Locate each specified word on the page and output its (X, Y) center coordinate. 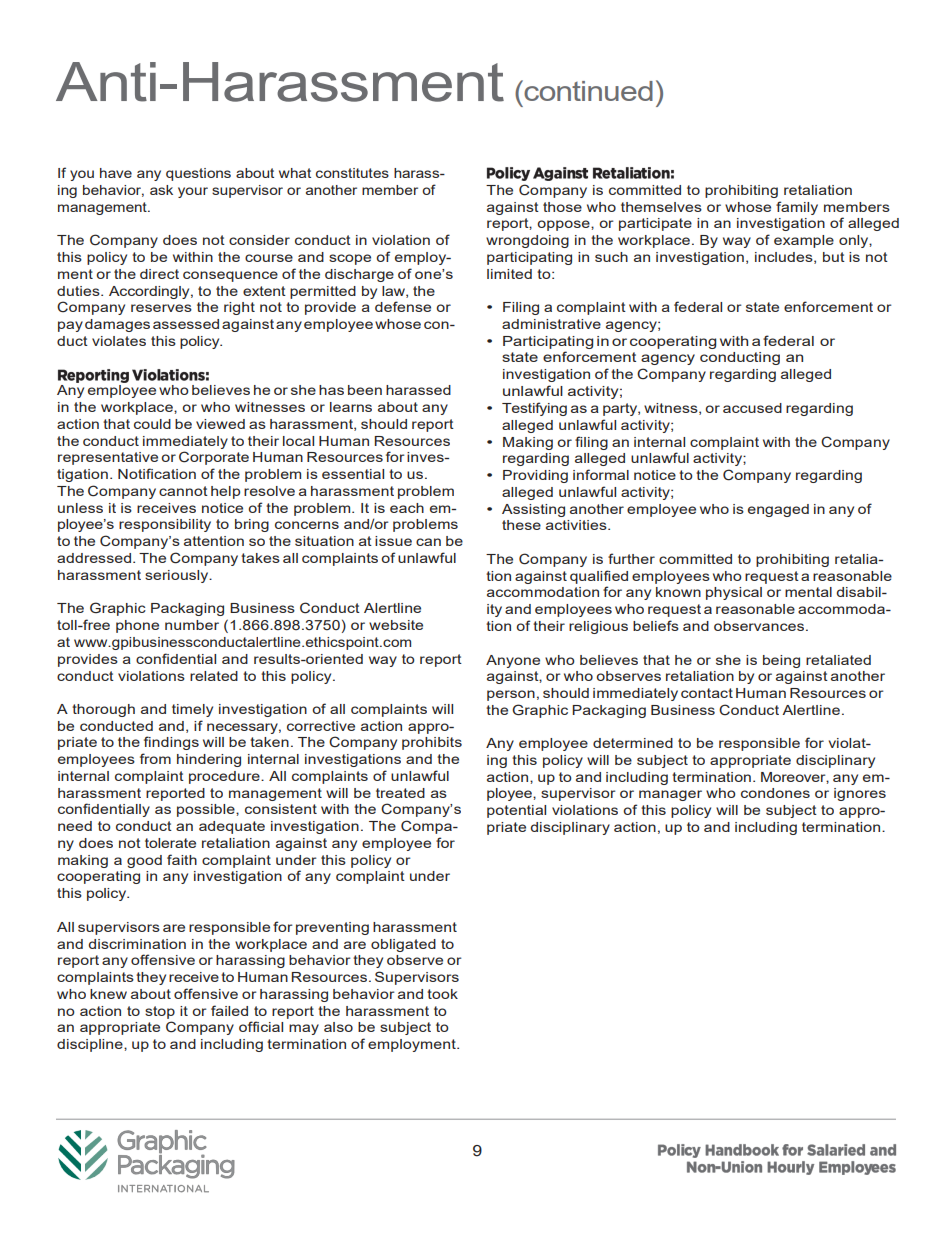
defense (403, 306)
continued (587, 90)
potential (516, 811)
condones (775, 793)
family (797, 208)
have (116, 173)
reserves (161, 308)
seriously (178, 576)
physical (734, 593)
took (442, 994)
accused (752, 408)
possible (207, 810)
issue (393, 541)
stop (160, 1012)
